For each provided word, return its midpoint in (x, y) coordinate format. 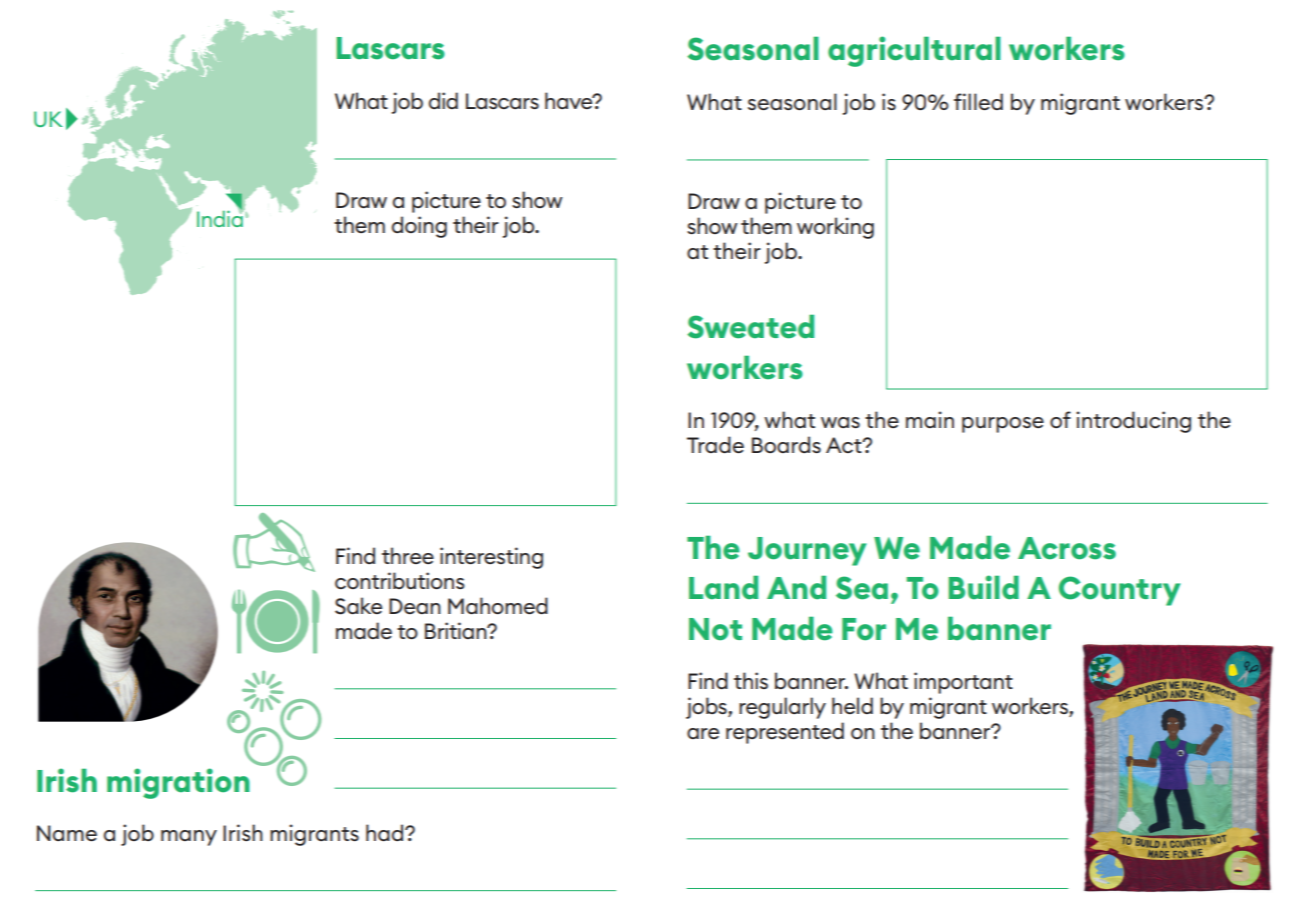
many (189, 838)
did (443, 100)
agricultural (914, 51)
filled (978, 101)
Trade (715, 444)
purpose (1003, 425)
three (408, 555)
